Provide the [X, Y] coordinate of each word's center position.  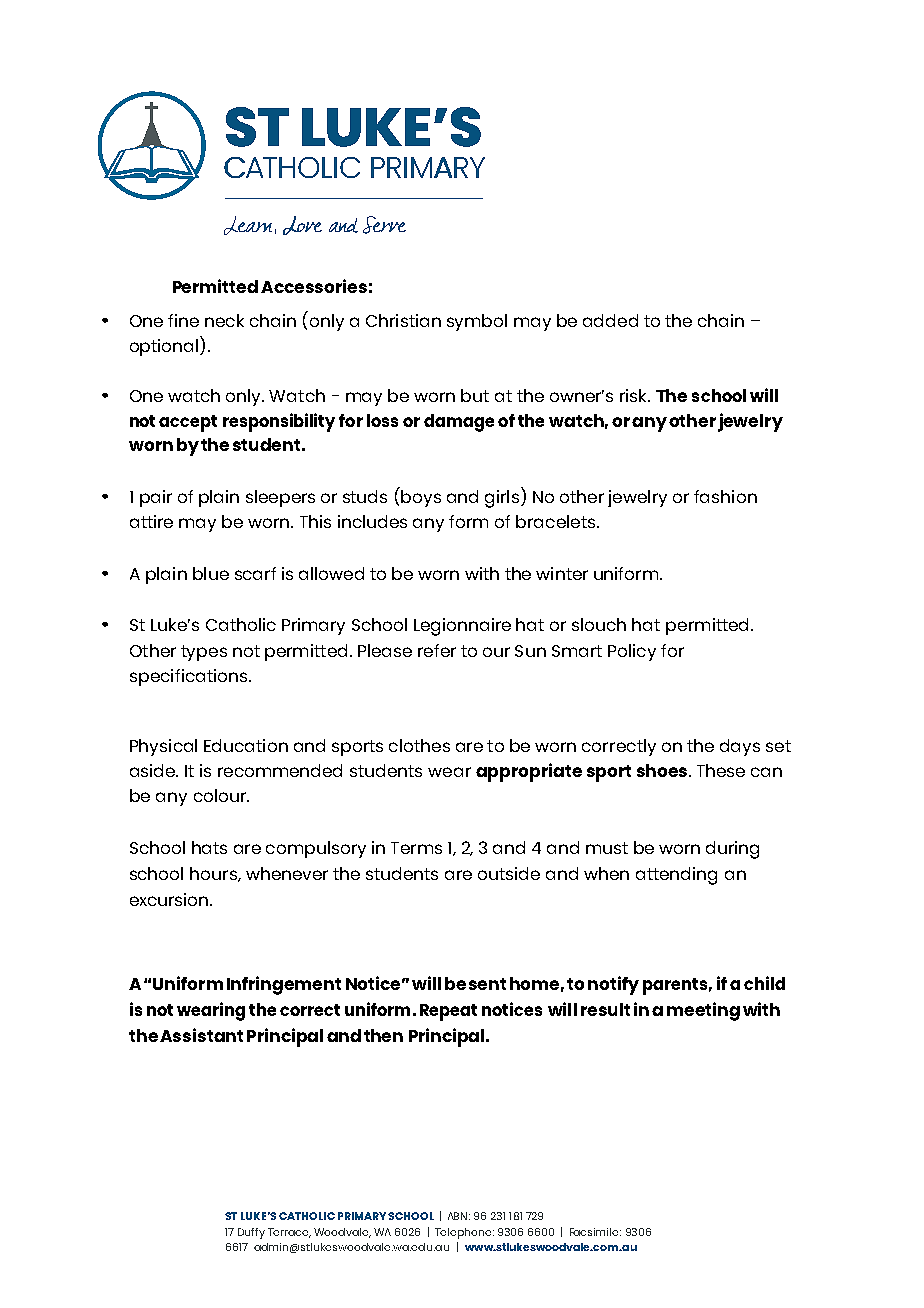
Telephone [464, 1233]
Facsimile [595, 1232]
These [721, 770]
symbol [477, 322]
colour [221, 795]
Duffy [251, 1233]
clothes [419, 745]
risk [634, 395]
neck [224, 320]
